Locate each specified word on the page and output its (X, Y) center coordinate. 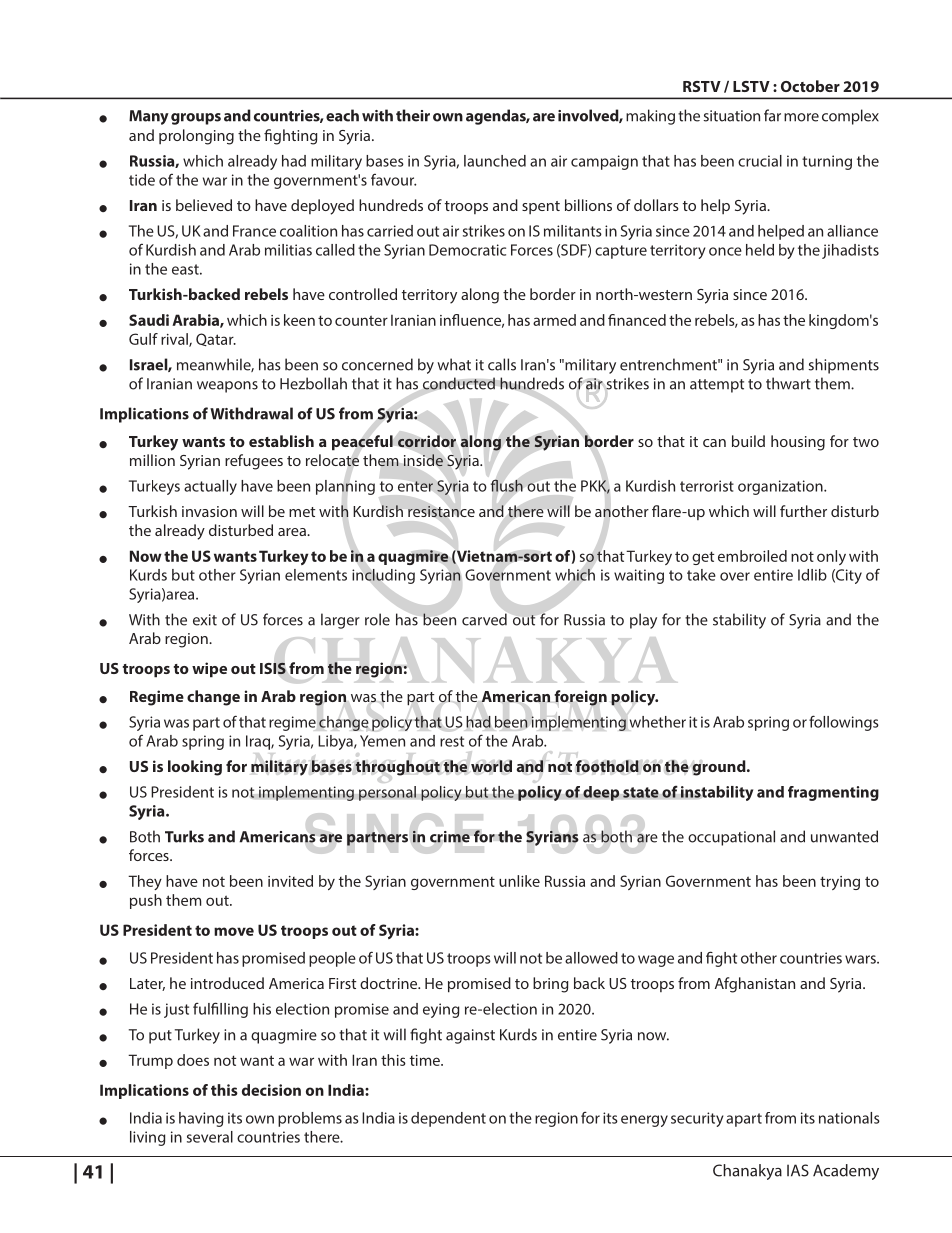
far (772, 115)
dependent (448, 1119)
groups (196, 119)
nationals (849, 1118)
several (210, 1137)
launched (495, 161)
